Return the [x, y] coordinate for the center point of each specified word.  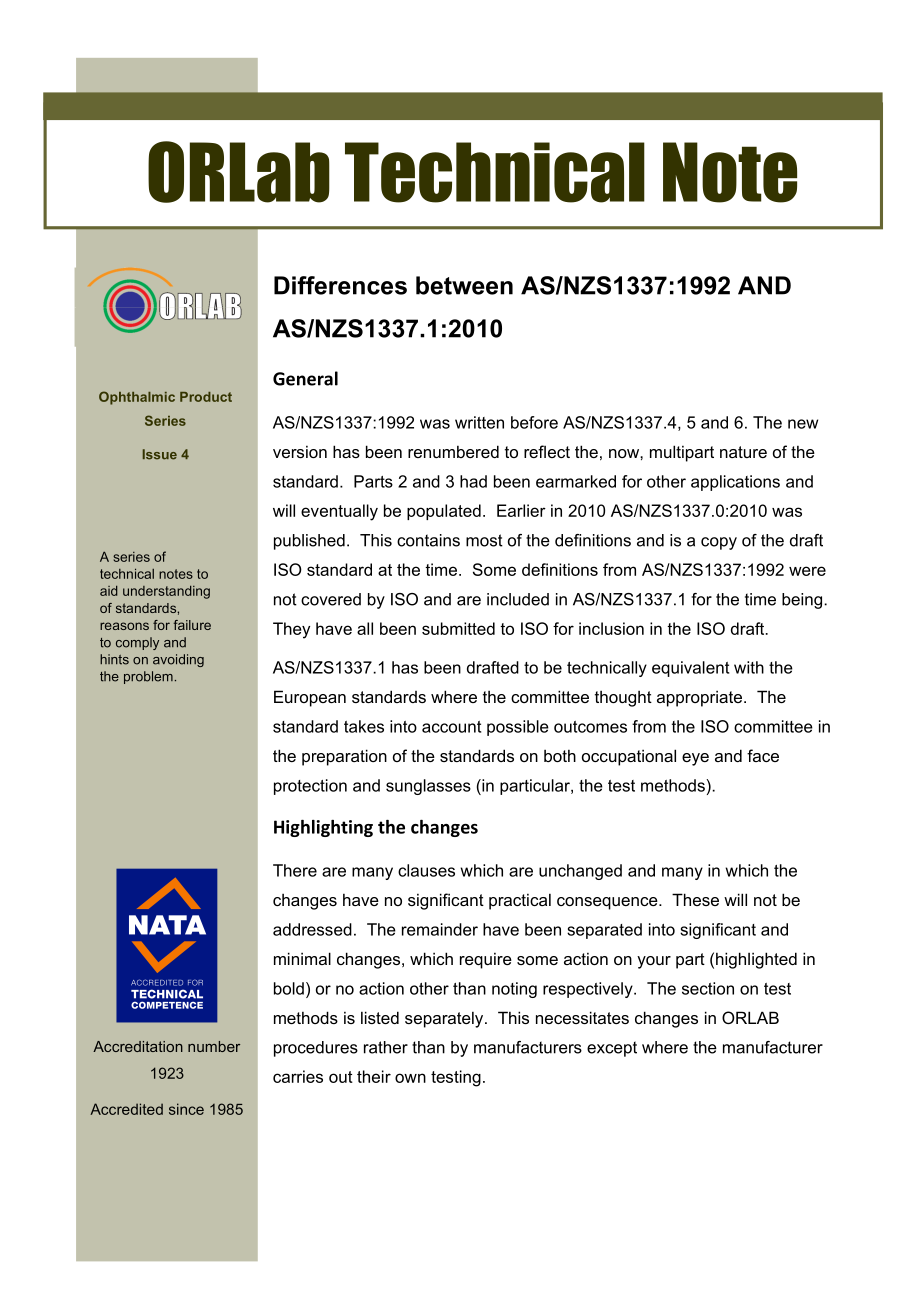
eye [695, 759]
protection [310, 787]
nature [743, 452]
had [473, 481]
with [749, 667]
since [186, 1109]
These [695, 899]
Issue [160, 454]
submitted [458, 628]
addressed [312, 929]
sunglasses [428, 787]
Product [206, 397]
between [464, 285]
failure [192, 625]
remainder [440, 929]
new [803, 424]
